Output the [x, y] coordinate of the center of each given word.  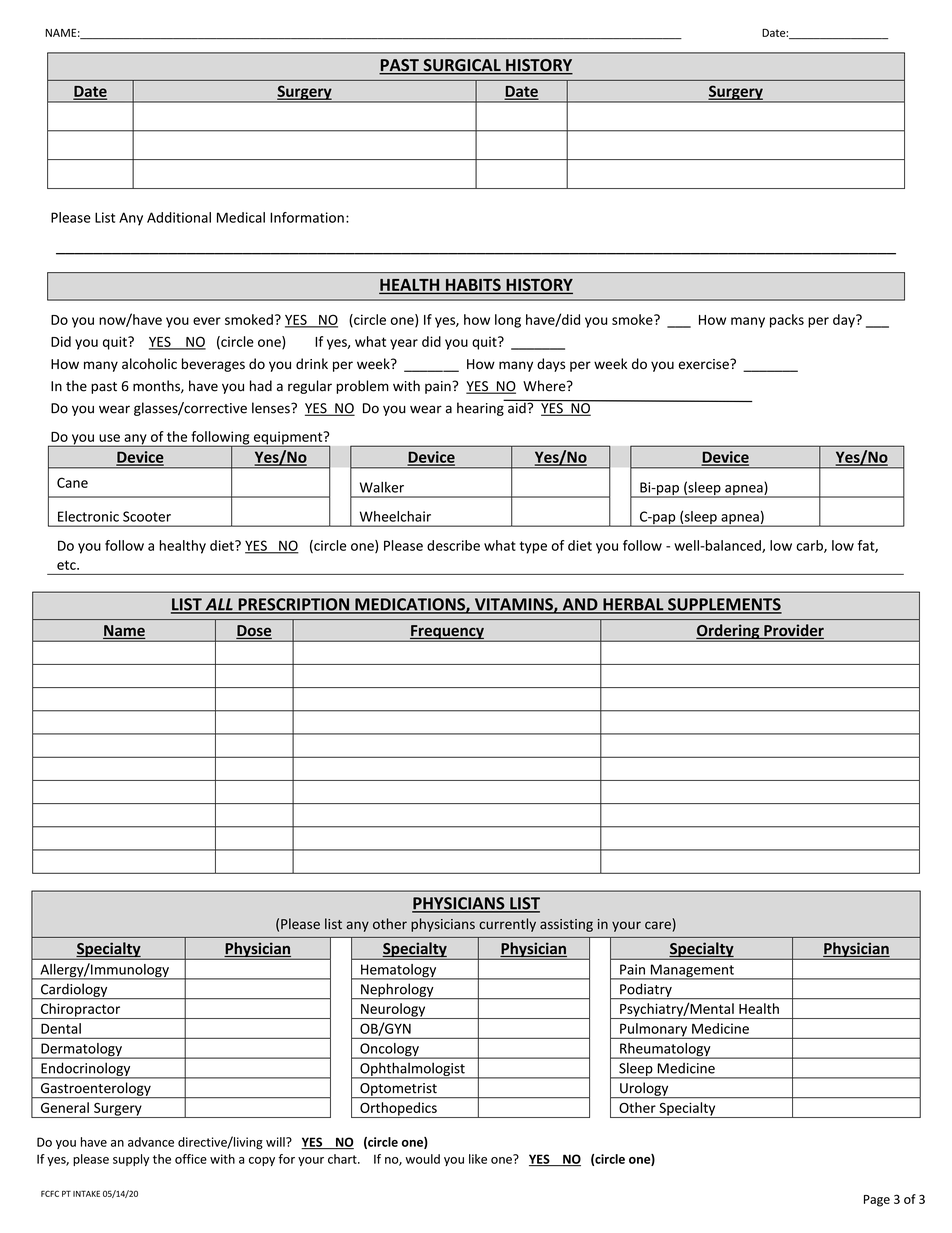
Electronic [88, 516]
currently [507, 925]
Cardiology [74, 991]
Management [692, 972]
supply [131, 1160]
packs [787, 321]
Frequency [447, 633]
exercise [704, 364]
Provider [793, 631]
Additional [179, 217]
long [508, 321]
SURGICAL [462, 66]
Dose [254, 632]
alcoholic [149, 364]
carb [810, 546]
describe [453, 545]
